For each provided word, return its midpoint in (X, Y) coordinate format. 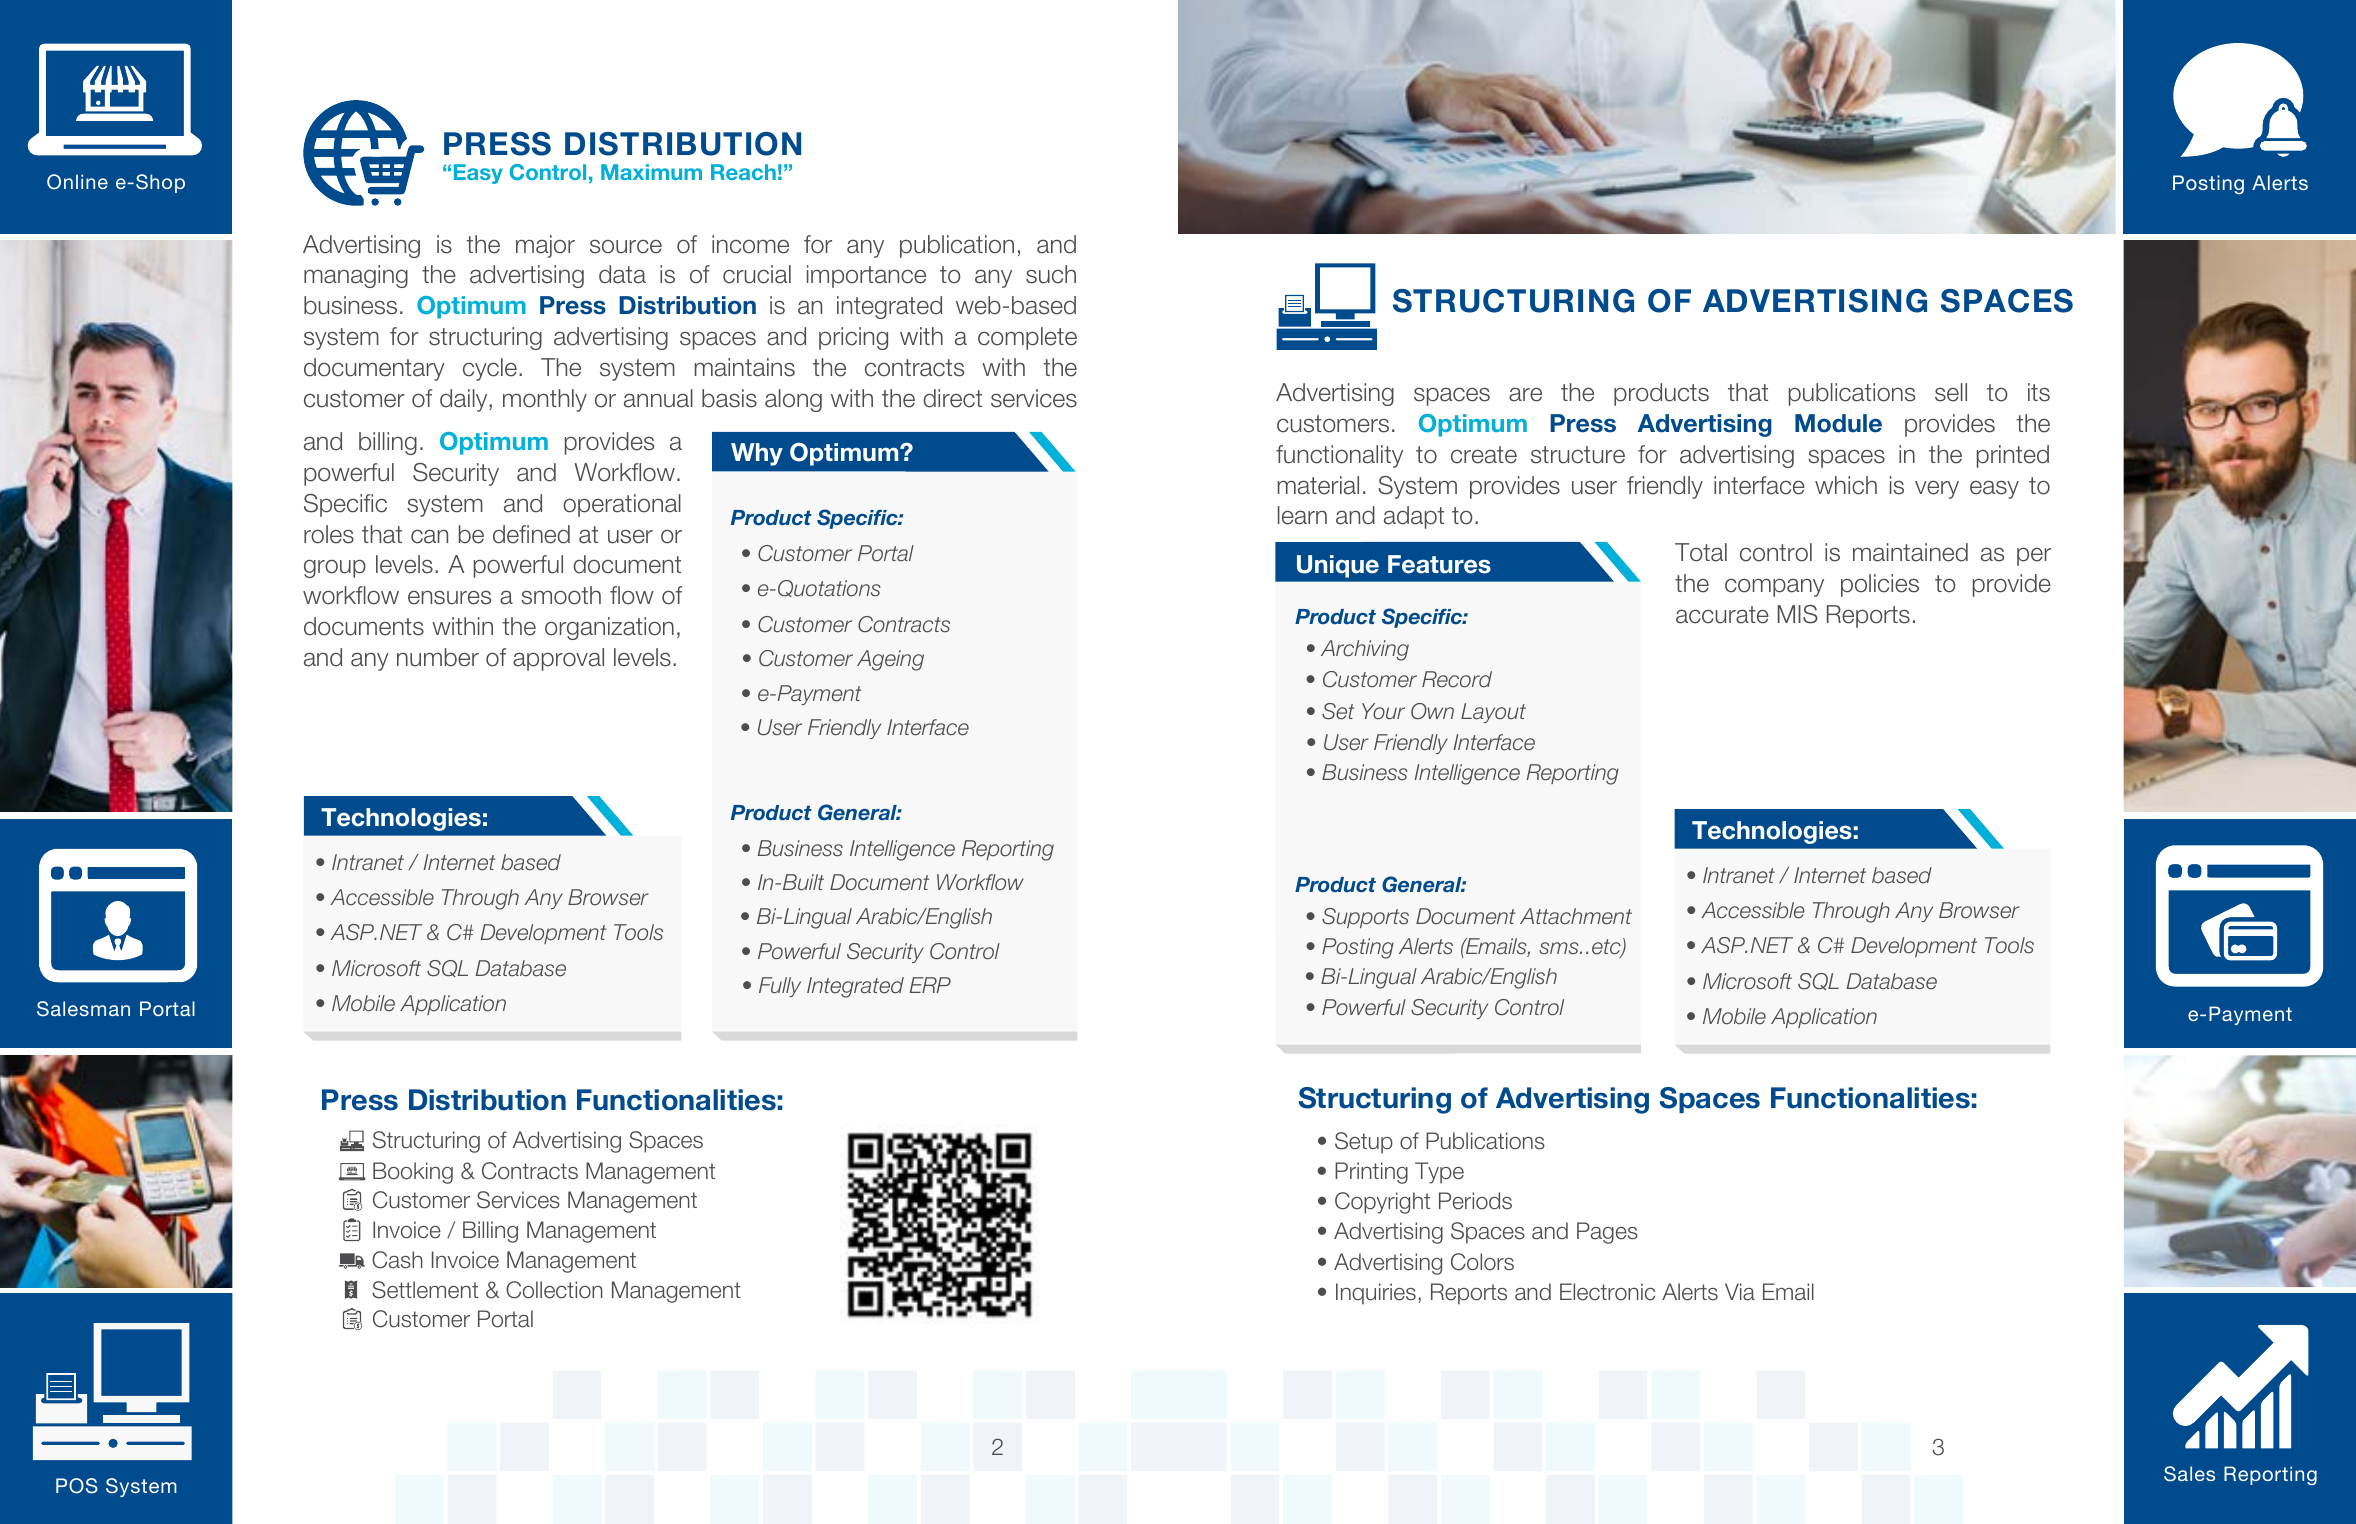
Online (77, 182)
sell (1951, 392)
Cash (397, 1260)
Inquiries (1376, 1294)
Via (1740, 1292)
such (1051, 274)
